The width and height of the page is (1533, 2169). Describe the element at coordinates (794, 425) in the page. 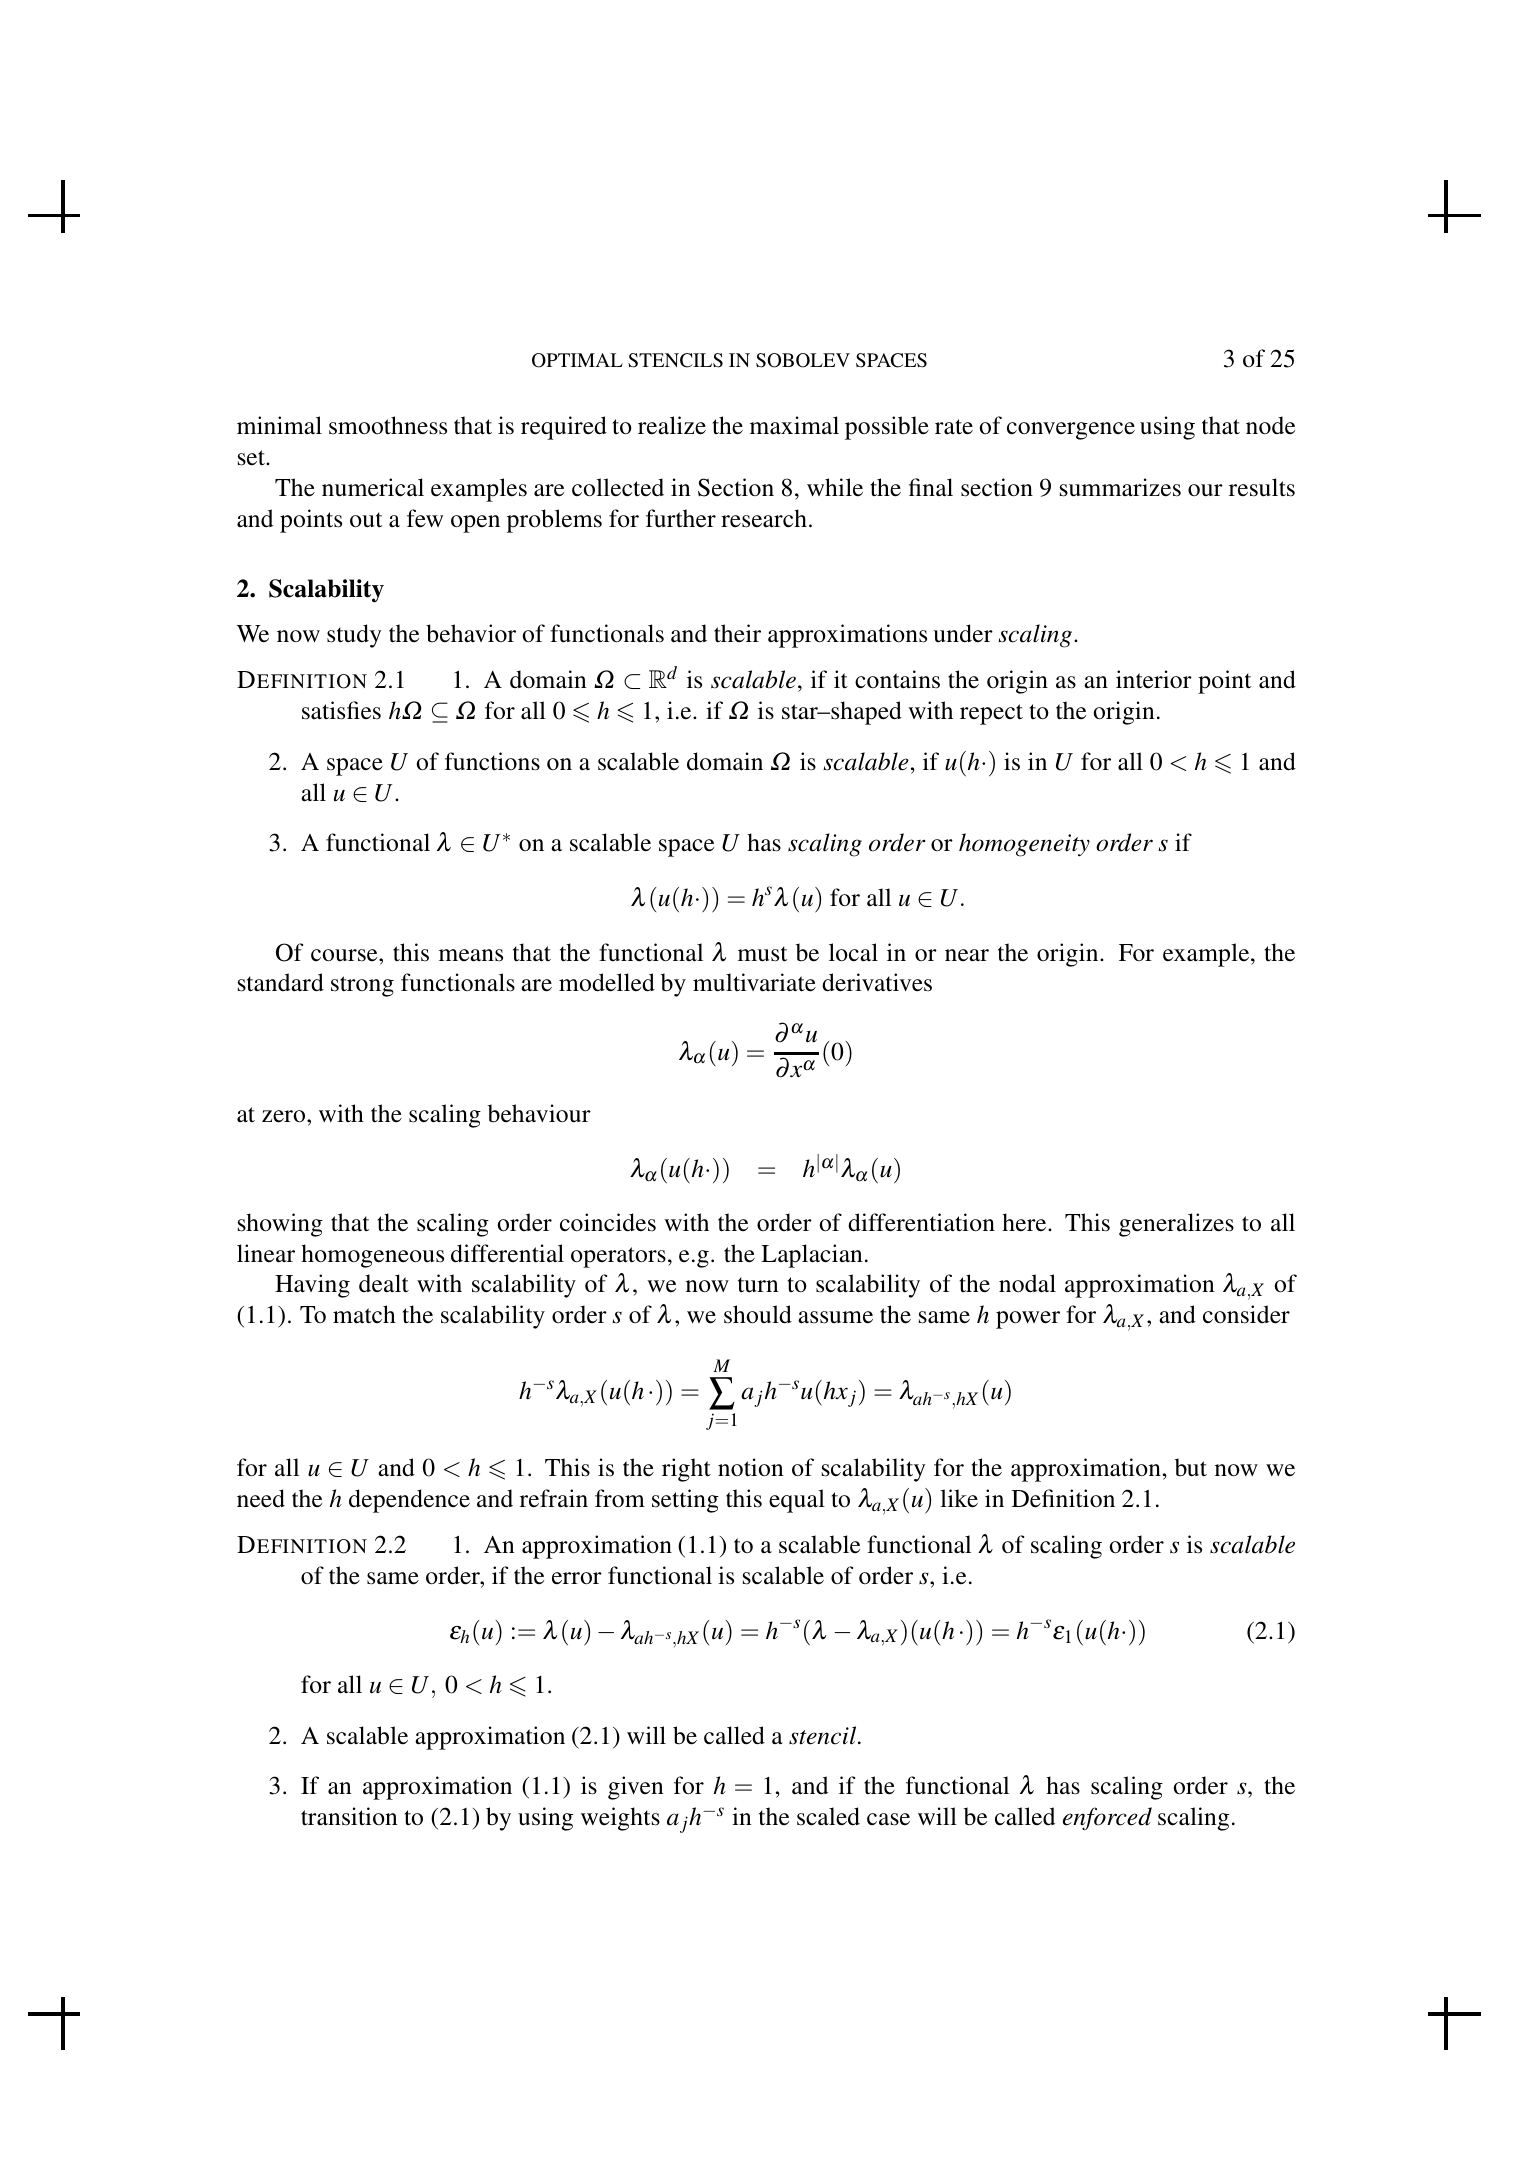

I see `maximal` at that location.
